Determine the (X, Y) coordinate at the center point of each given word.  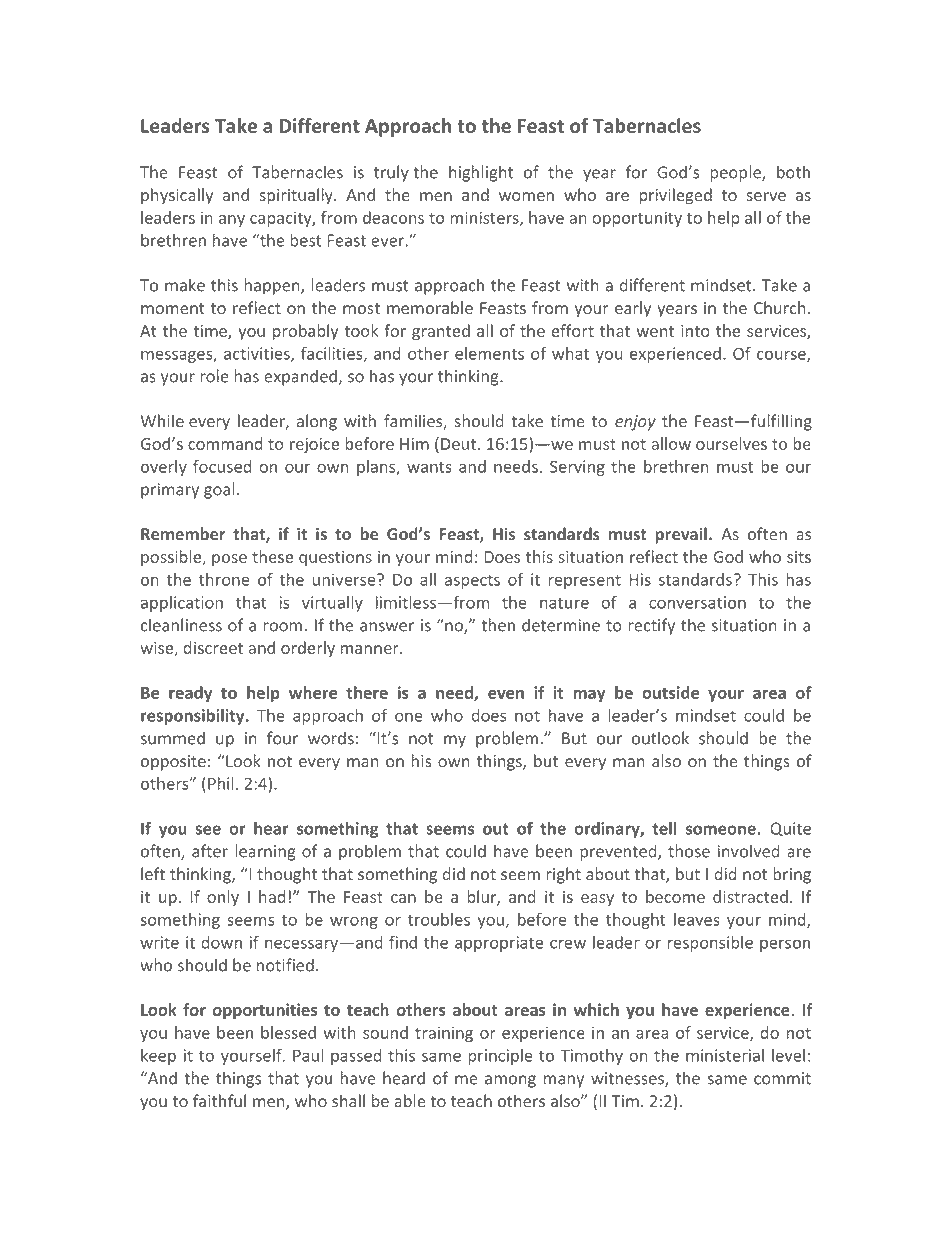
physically (177, 196)
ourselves (731, 443)
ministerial (725, 1055)
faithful (219, 1101)
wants (429, 467)
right (563, 875)
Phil (221, 783)
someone (722, 830)
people (736, 173)
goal (219, 490)
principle (500, 1057)
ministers (485, 218)
